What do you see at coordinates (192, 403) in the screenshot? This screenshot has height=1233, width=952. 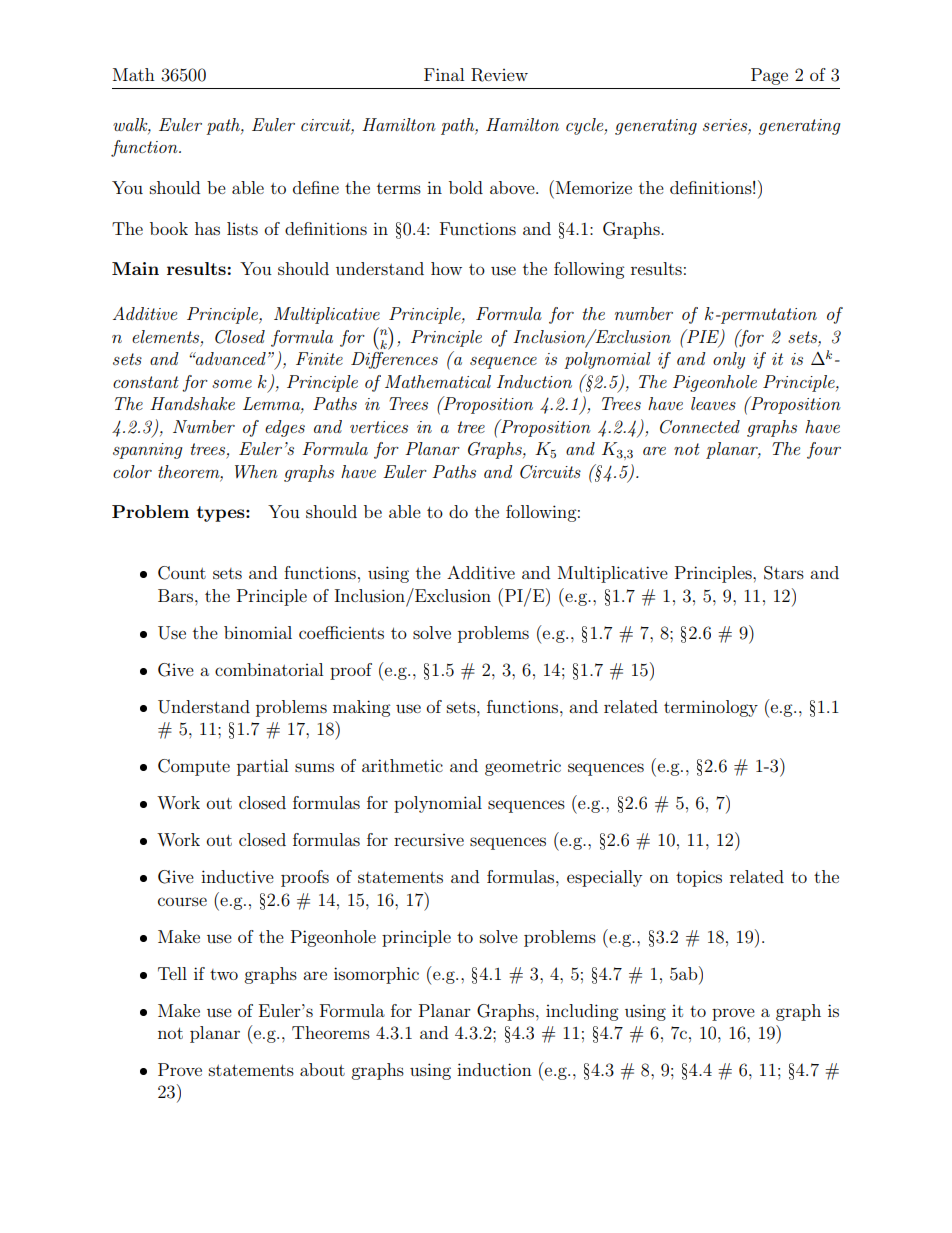 I see `Handshake` at bounding box center [192, 403].
